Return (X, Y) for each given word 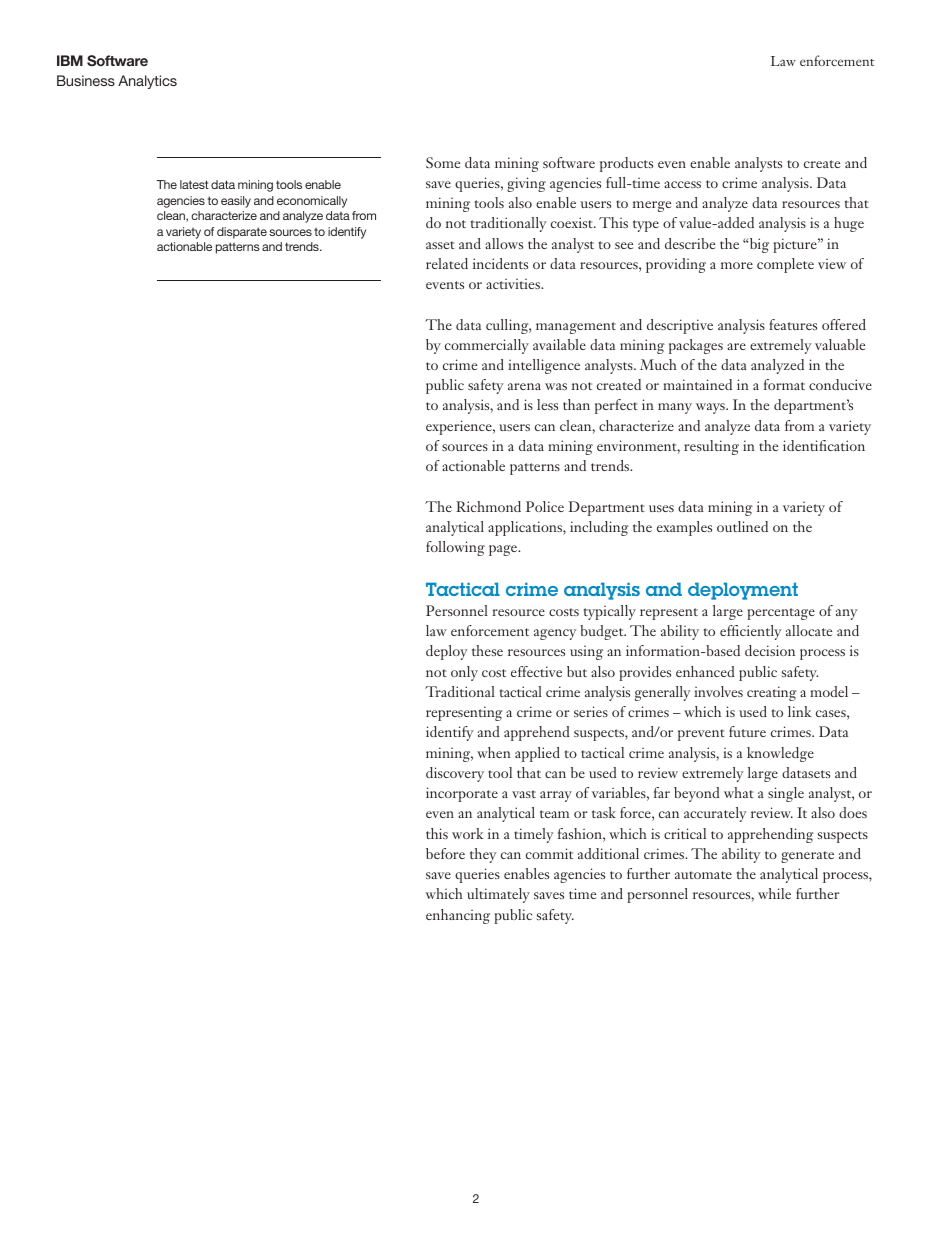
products (626, 164)
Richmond (488, 506)
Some (443, 162)
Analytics (147, 82)
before (445, 853)
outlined (742, 526)
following (455, 548)
